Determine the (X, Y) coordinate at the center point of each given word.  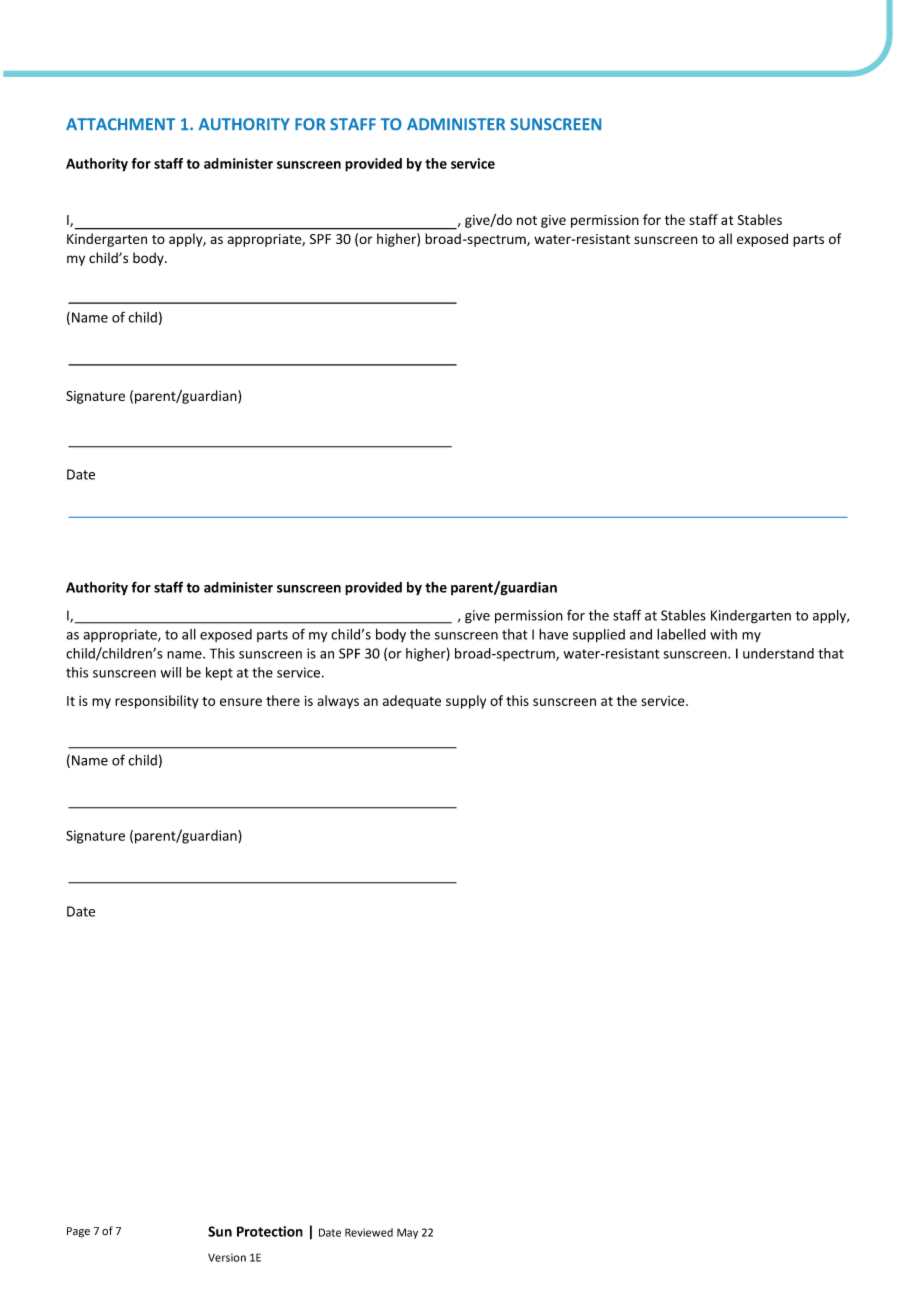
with (723, 634)
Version (227, 1257)
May (407, 1233)
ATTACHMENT (120, 124)
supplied (599, 636)
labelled (681, 634)
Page (78, 1232)
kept (219, 674)
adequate (412, 702)
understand (778, 653)
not (527, 220)
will (171, 672)
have (553, 634)
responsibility (157, 702)
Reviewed (369, 1232)
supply (466, 702)
